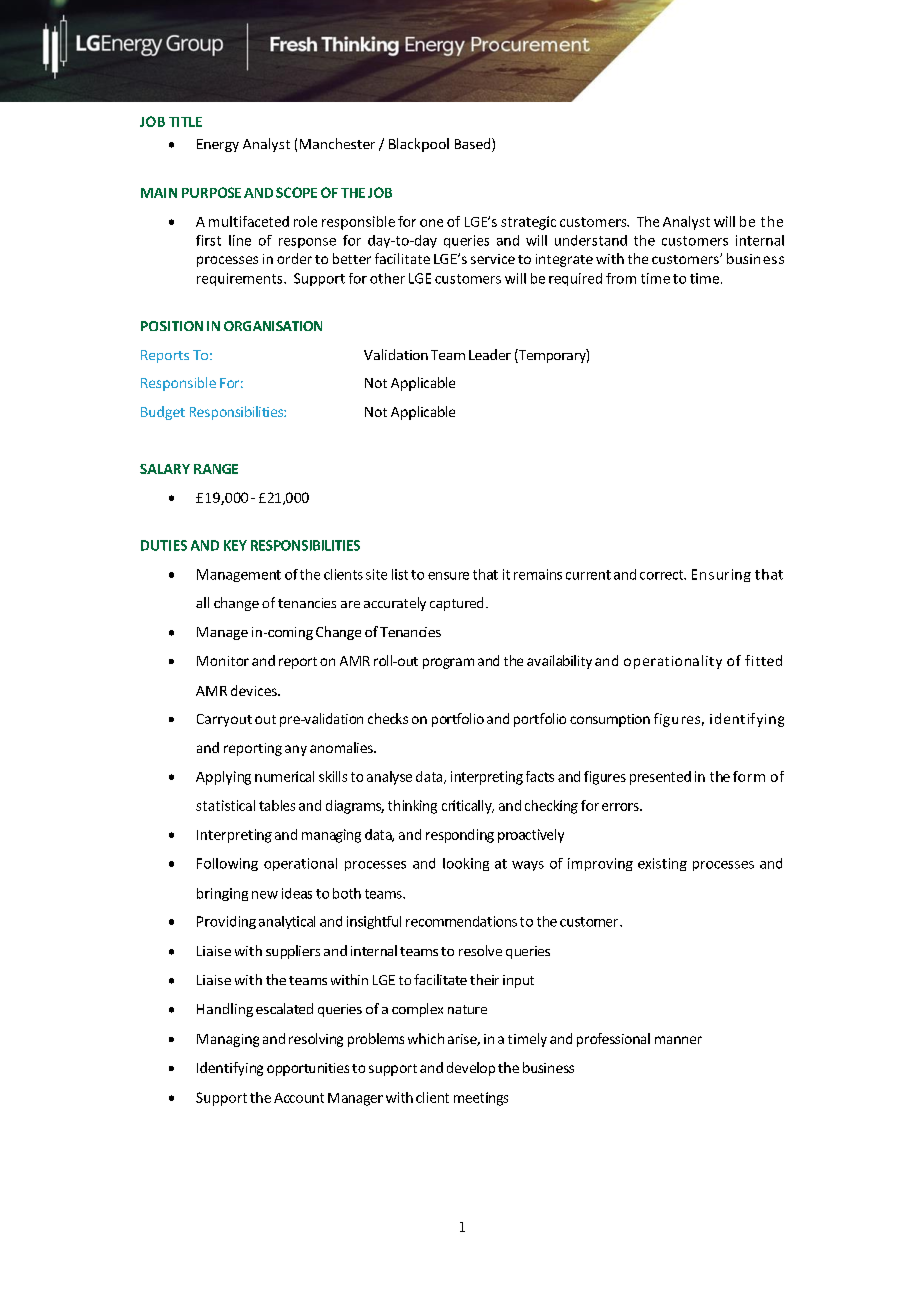 Image resolution: width=924 pixels, height=1308 pixels. Describe the element at coordinates (474, 145) in the screenshot. I see `Based` at that location.
